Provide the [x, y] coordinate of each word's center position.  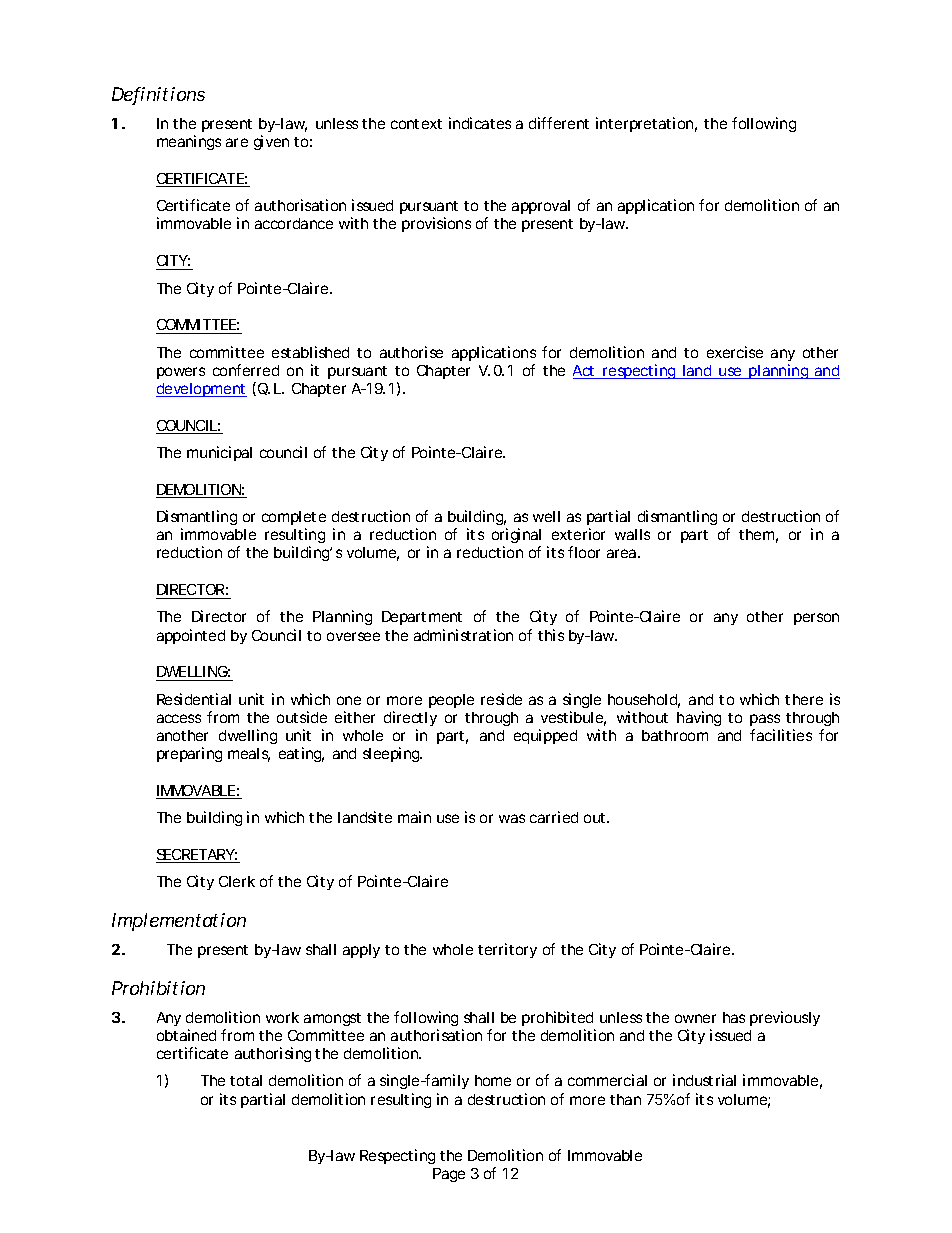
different [559, 123]
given [271, 142]
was [512, 818]
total [246, 1080]
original [516, 537]
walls [632, 534]
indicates [480, 123]
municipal [219, 453]
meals [249, 755]
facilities [781, 735]
